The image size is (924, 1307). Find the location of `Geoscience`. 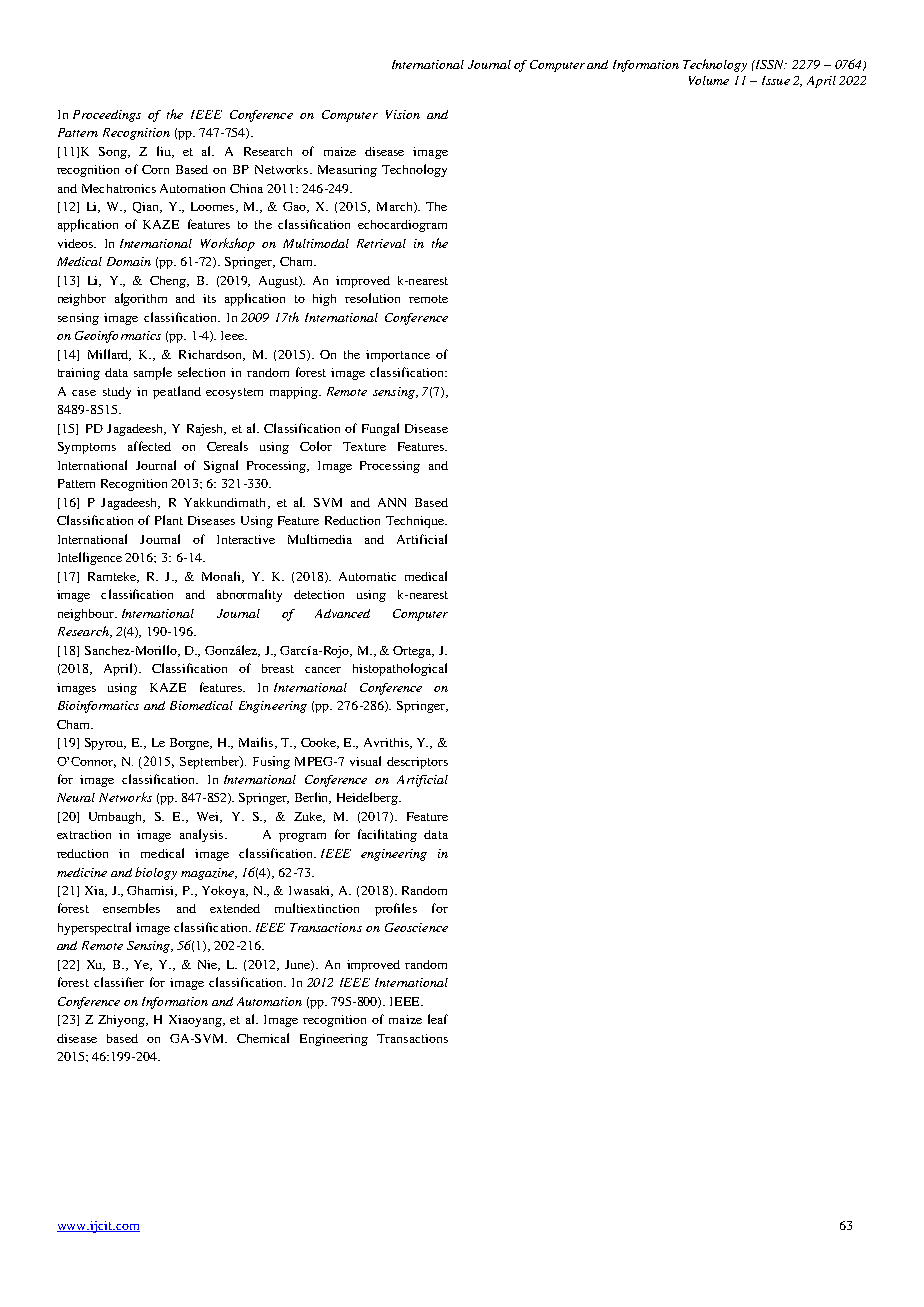

Geoscience is located at coordinates (416, 927).
